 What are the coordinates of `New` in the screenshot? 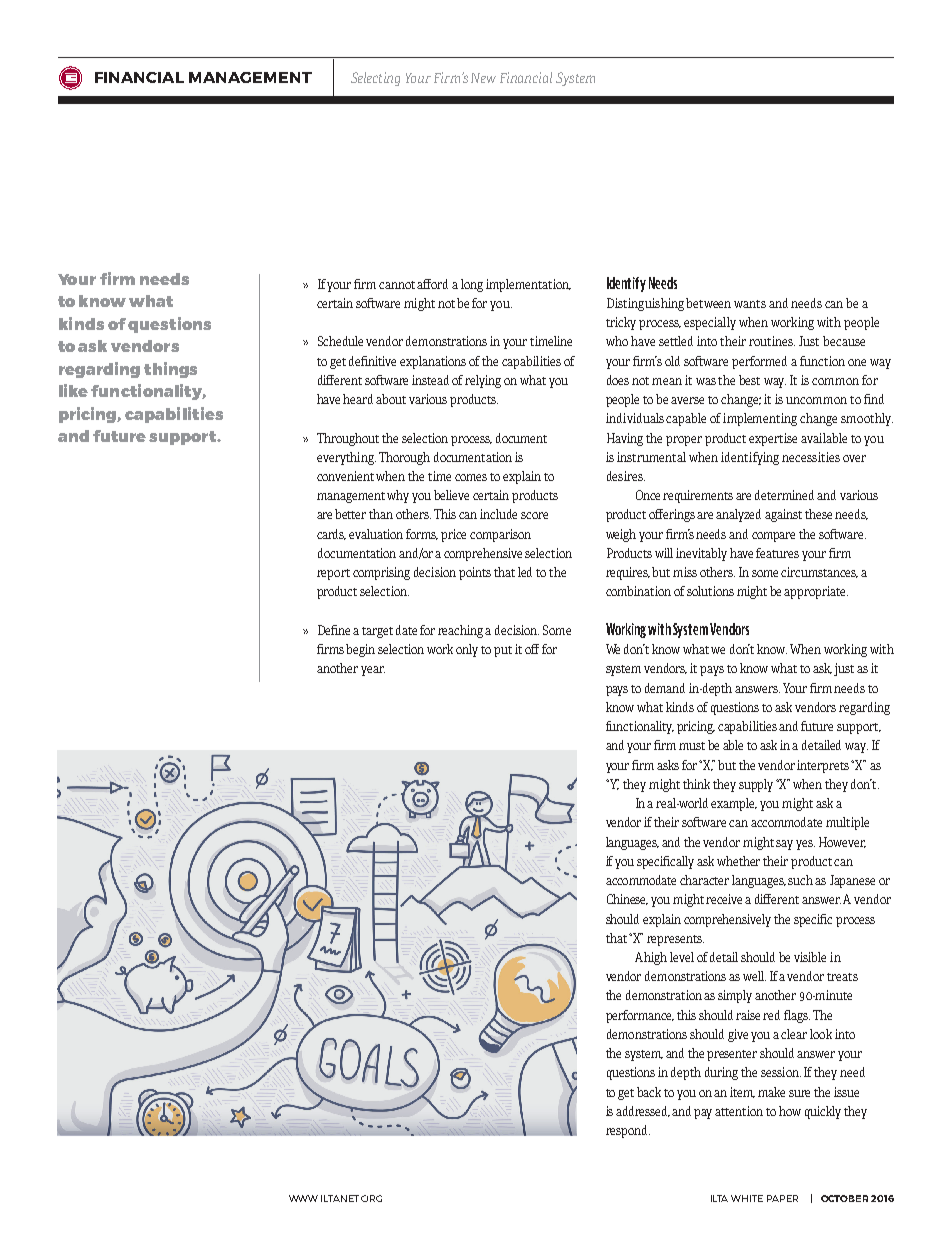 It's located at (483, 78).
